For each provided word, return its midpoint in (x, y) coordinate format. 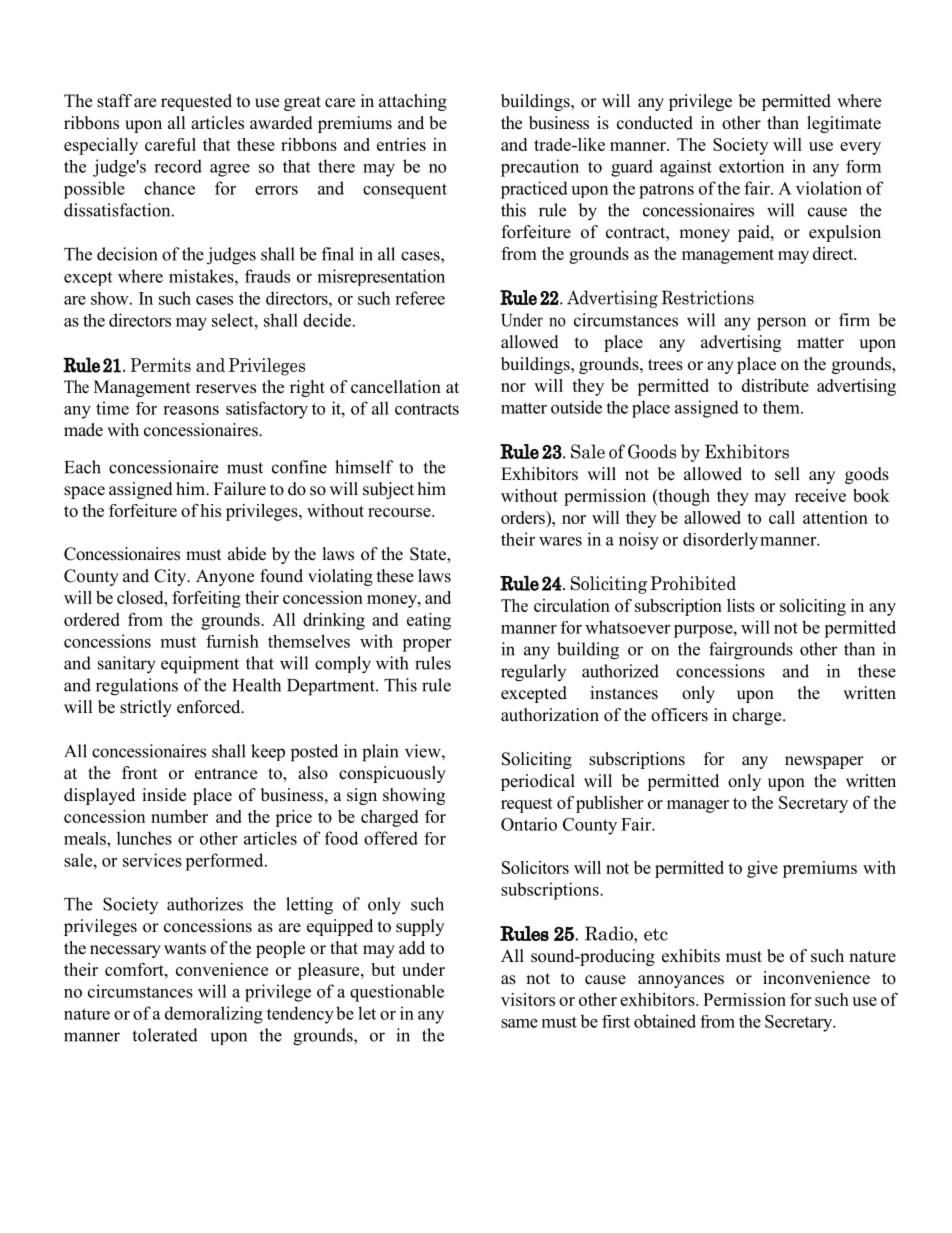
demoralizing (214, 1015)
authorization (550, 715)
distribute (775, 385)
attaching (413, 102)
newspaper (824, 762)
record (178, 166)
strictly (146, 708)
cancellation (396, 387)
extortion (751, 166)
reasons (191, 410)
